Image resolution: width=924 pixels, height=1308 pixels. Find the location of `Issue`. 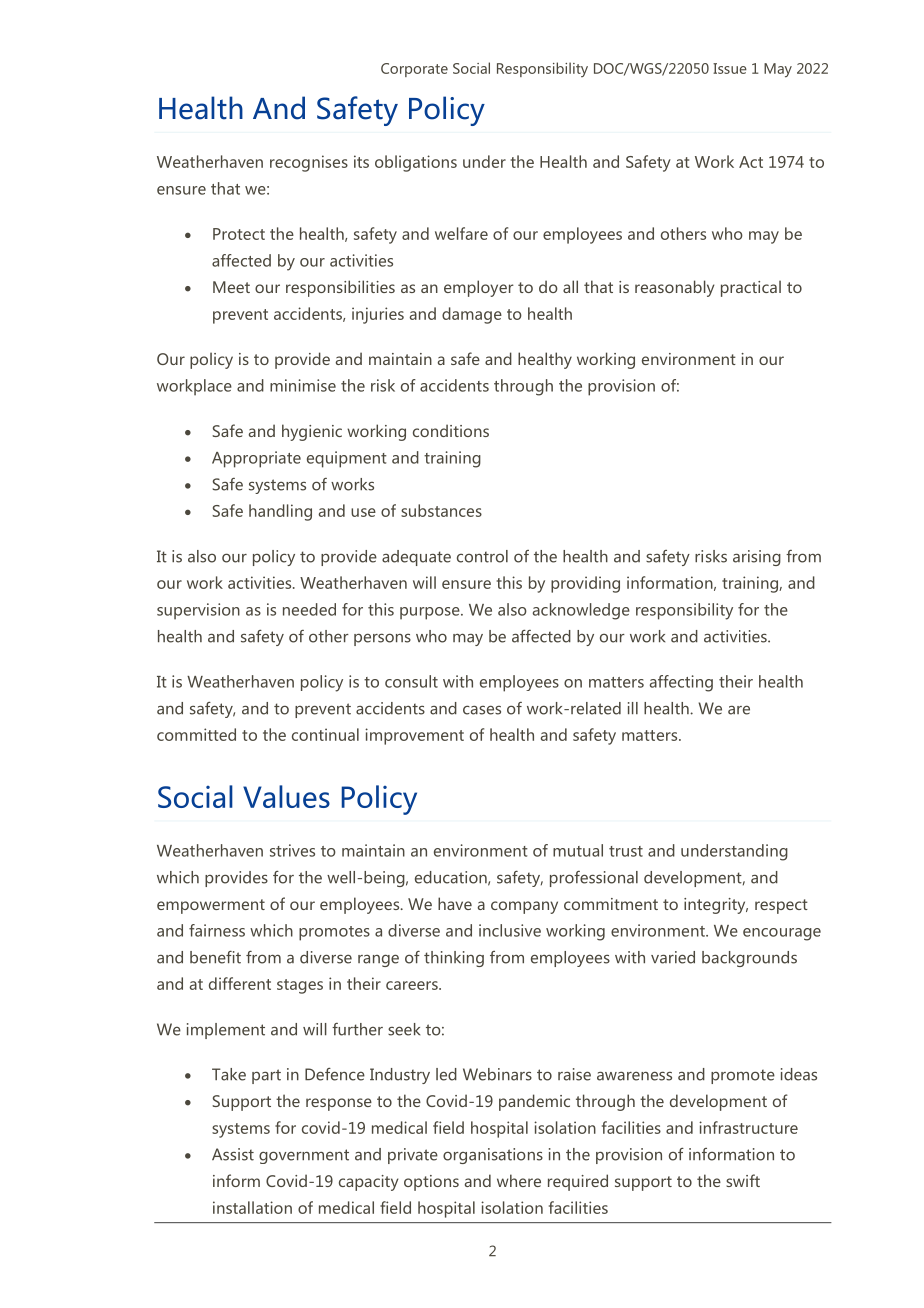

Issue is located at coordinates (730, 68).
